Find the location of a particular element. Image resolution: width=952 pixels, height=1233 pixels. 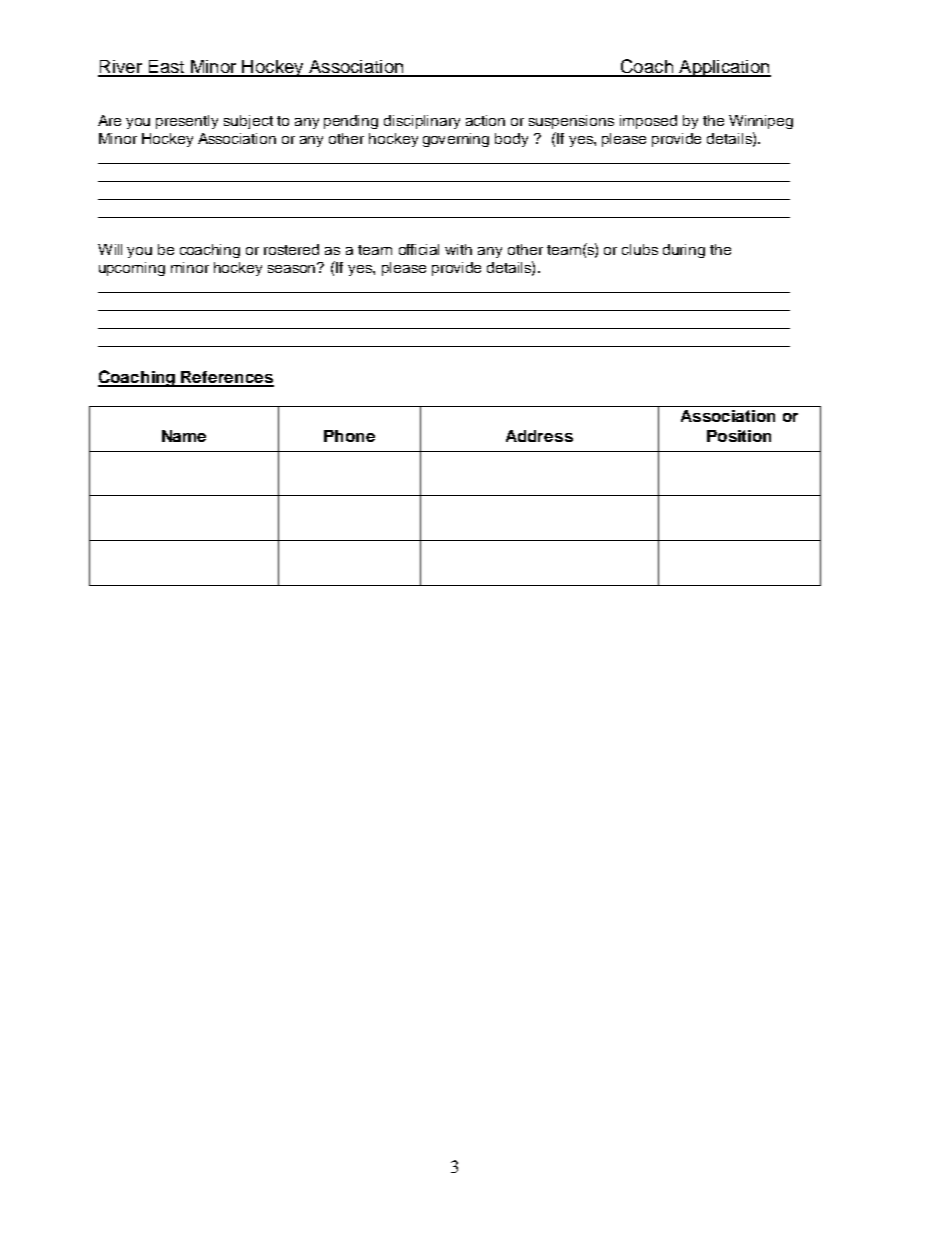

during is located at coordinates (684, 251).
